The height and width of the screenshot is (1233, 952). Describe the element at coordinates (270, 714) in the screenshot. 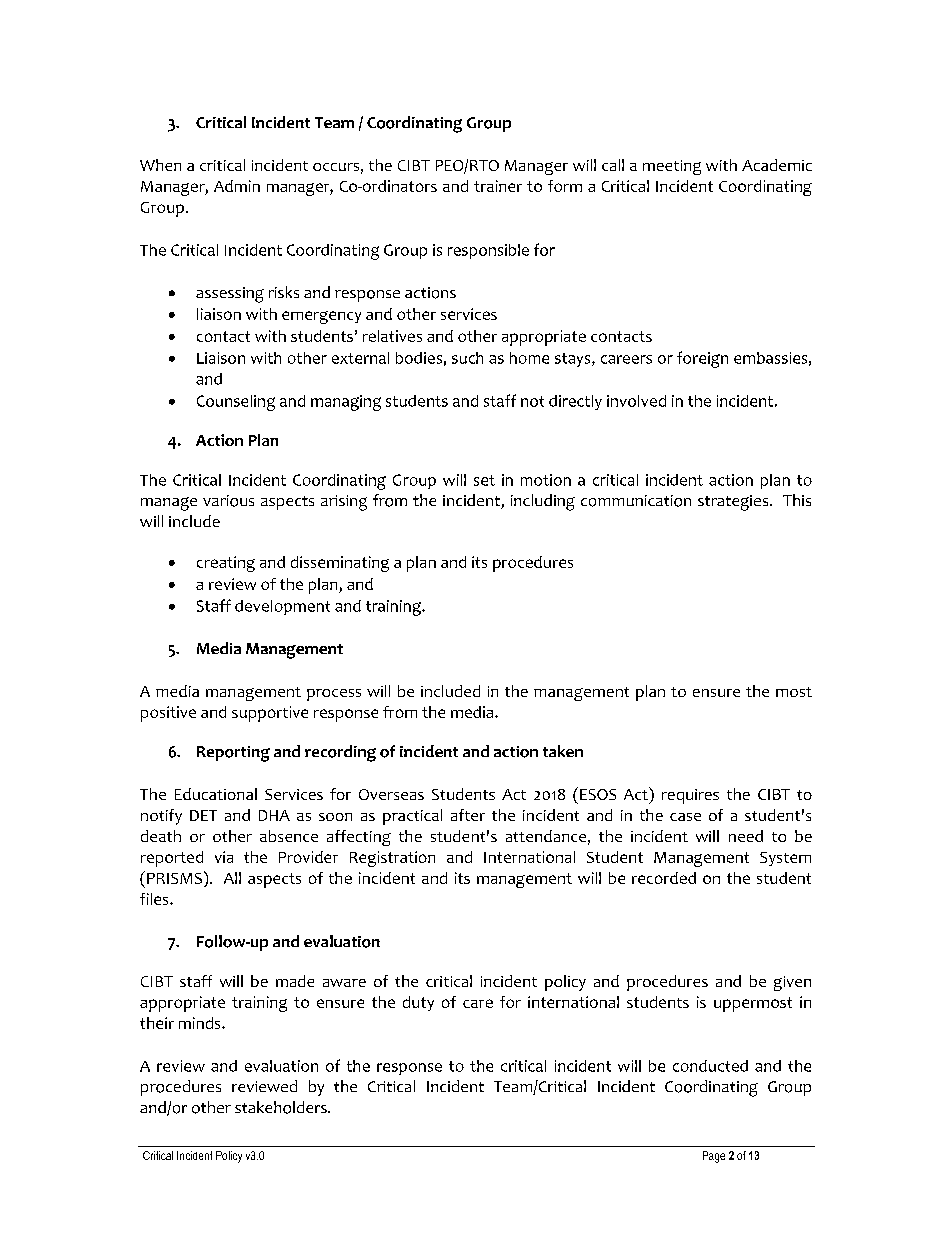

I see `supportive` at that location.
